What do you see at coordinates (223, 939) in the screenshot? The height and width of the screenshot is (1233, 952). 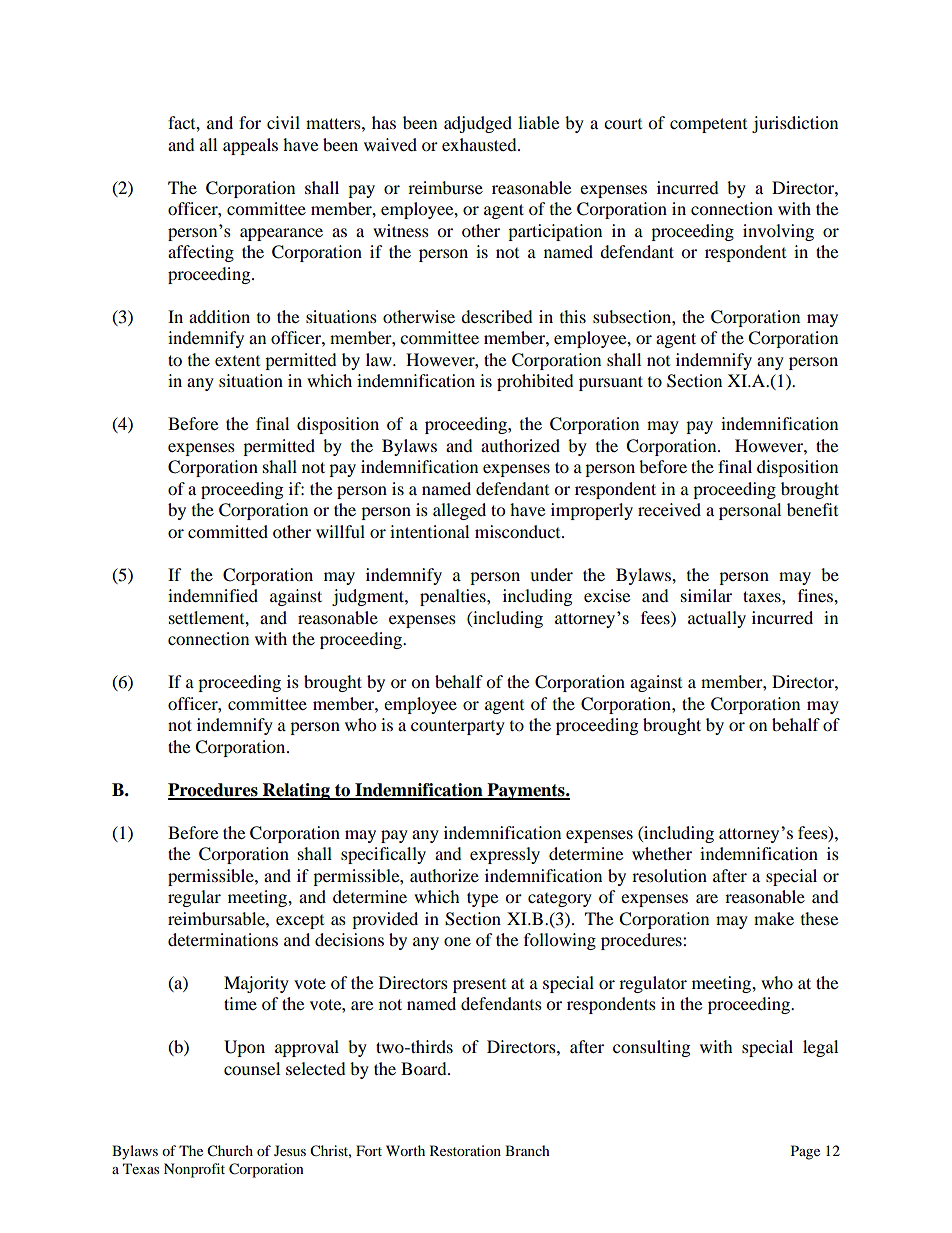 I see `determinations` at bounding box center [223, 939].
